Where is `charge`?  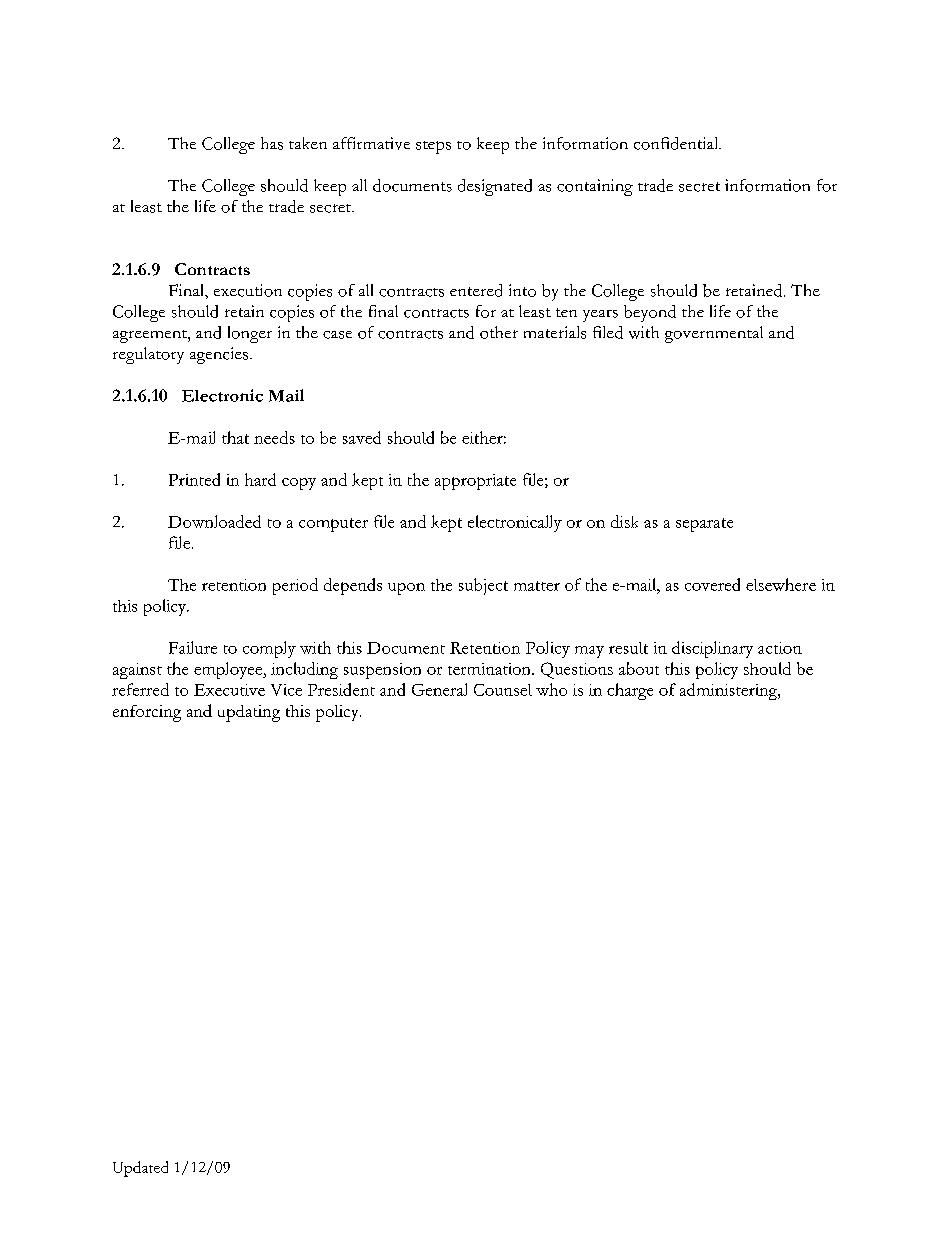 charge is located at coordinates (630, 691).
